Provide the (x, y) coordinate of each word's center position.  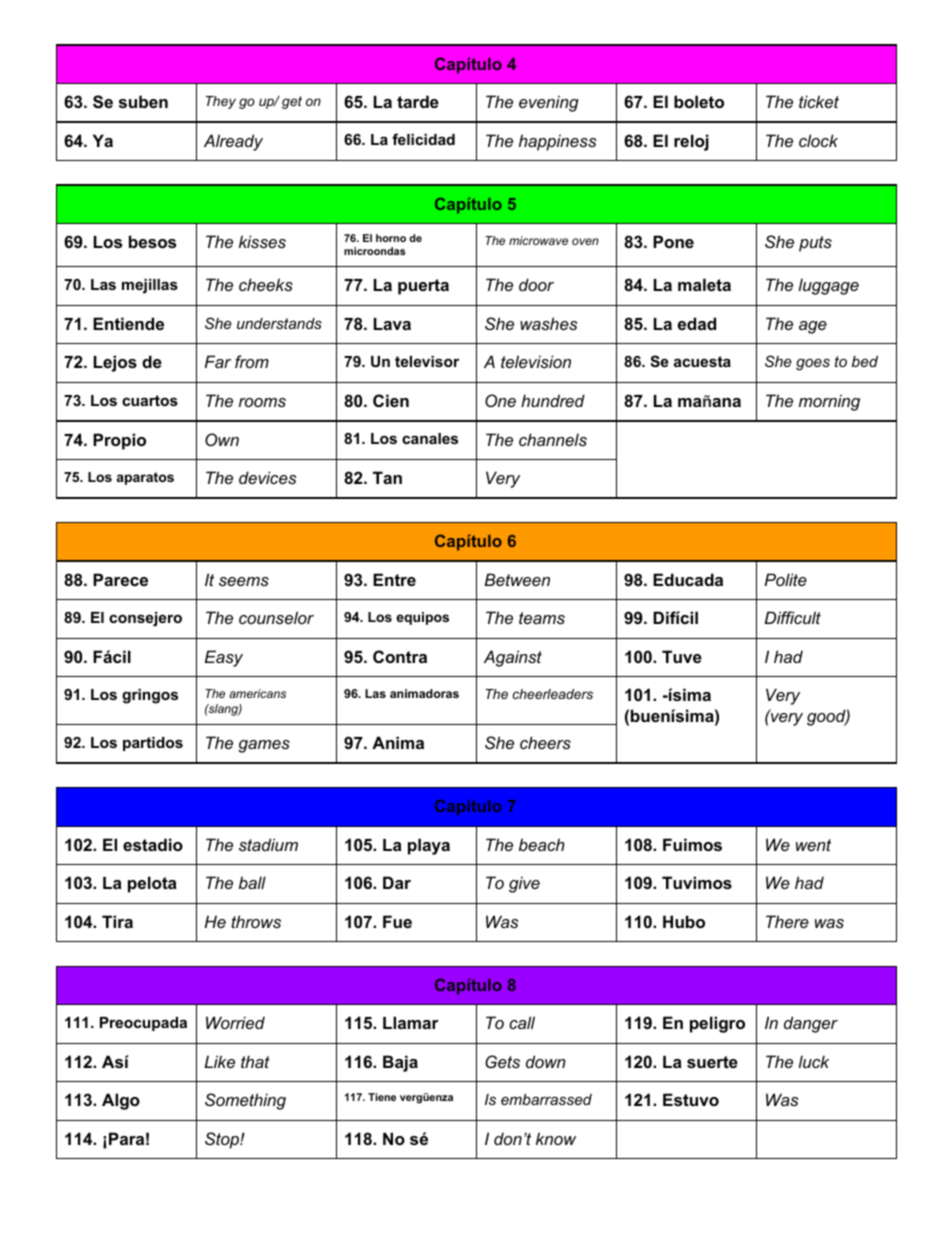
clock (818, 140)
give (524, 884)
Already (233, 142)
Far (218, 361)
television (536, 361)
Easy (224, 658)
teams (542, 618)
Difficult (793, 617)
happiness (557, 142)
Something (245, 1101)
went (813, 845)
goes (813, 364)
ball (252, 882)
